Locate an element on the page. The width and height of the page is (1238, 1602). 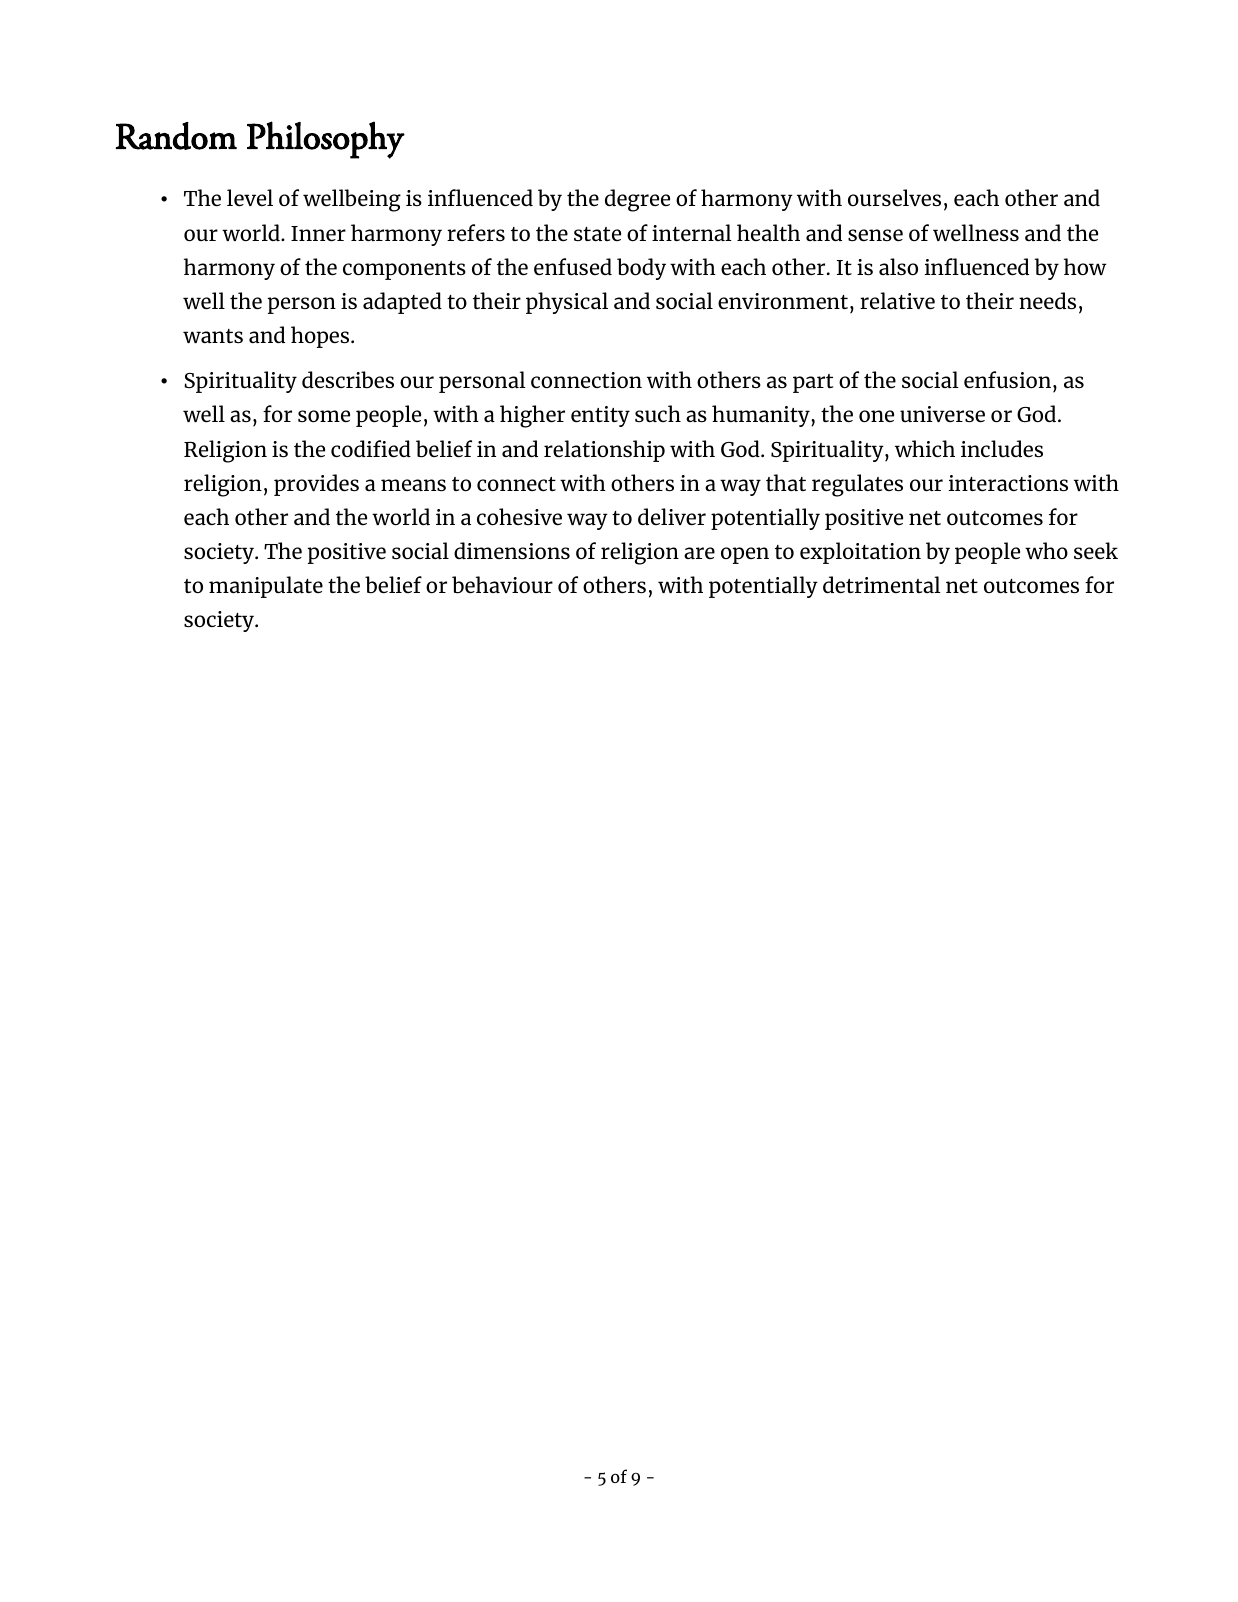
includes is located at coordinates (1002, 449).
